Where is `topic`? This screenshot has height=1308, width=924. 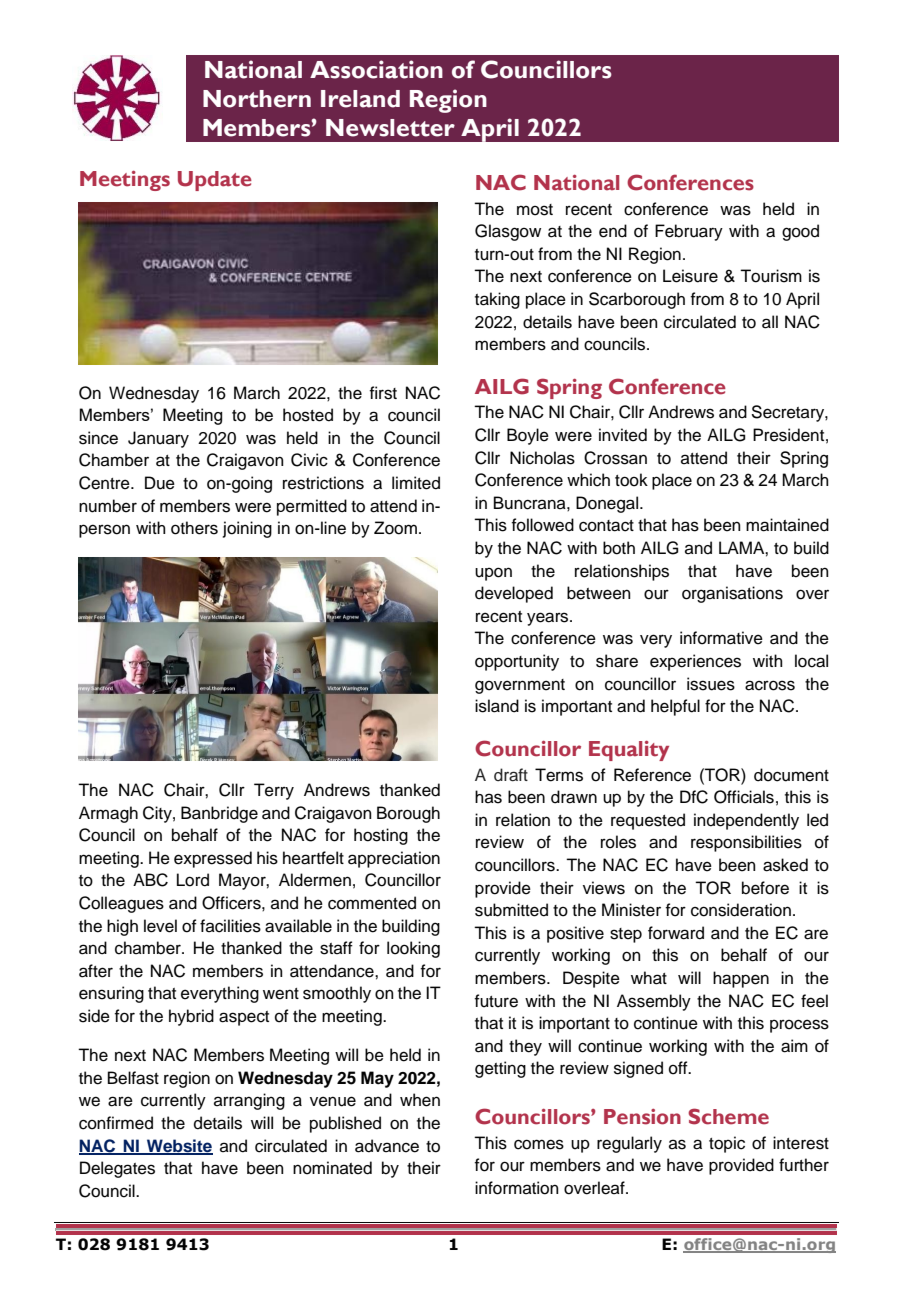 topic is located at coordinates (727, 1144).
